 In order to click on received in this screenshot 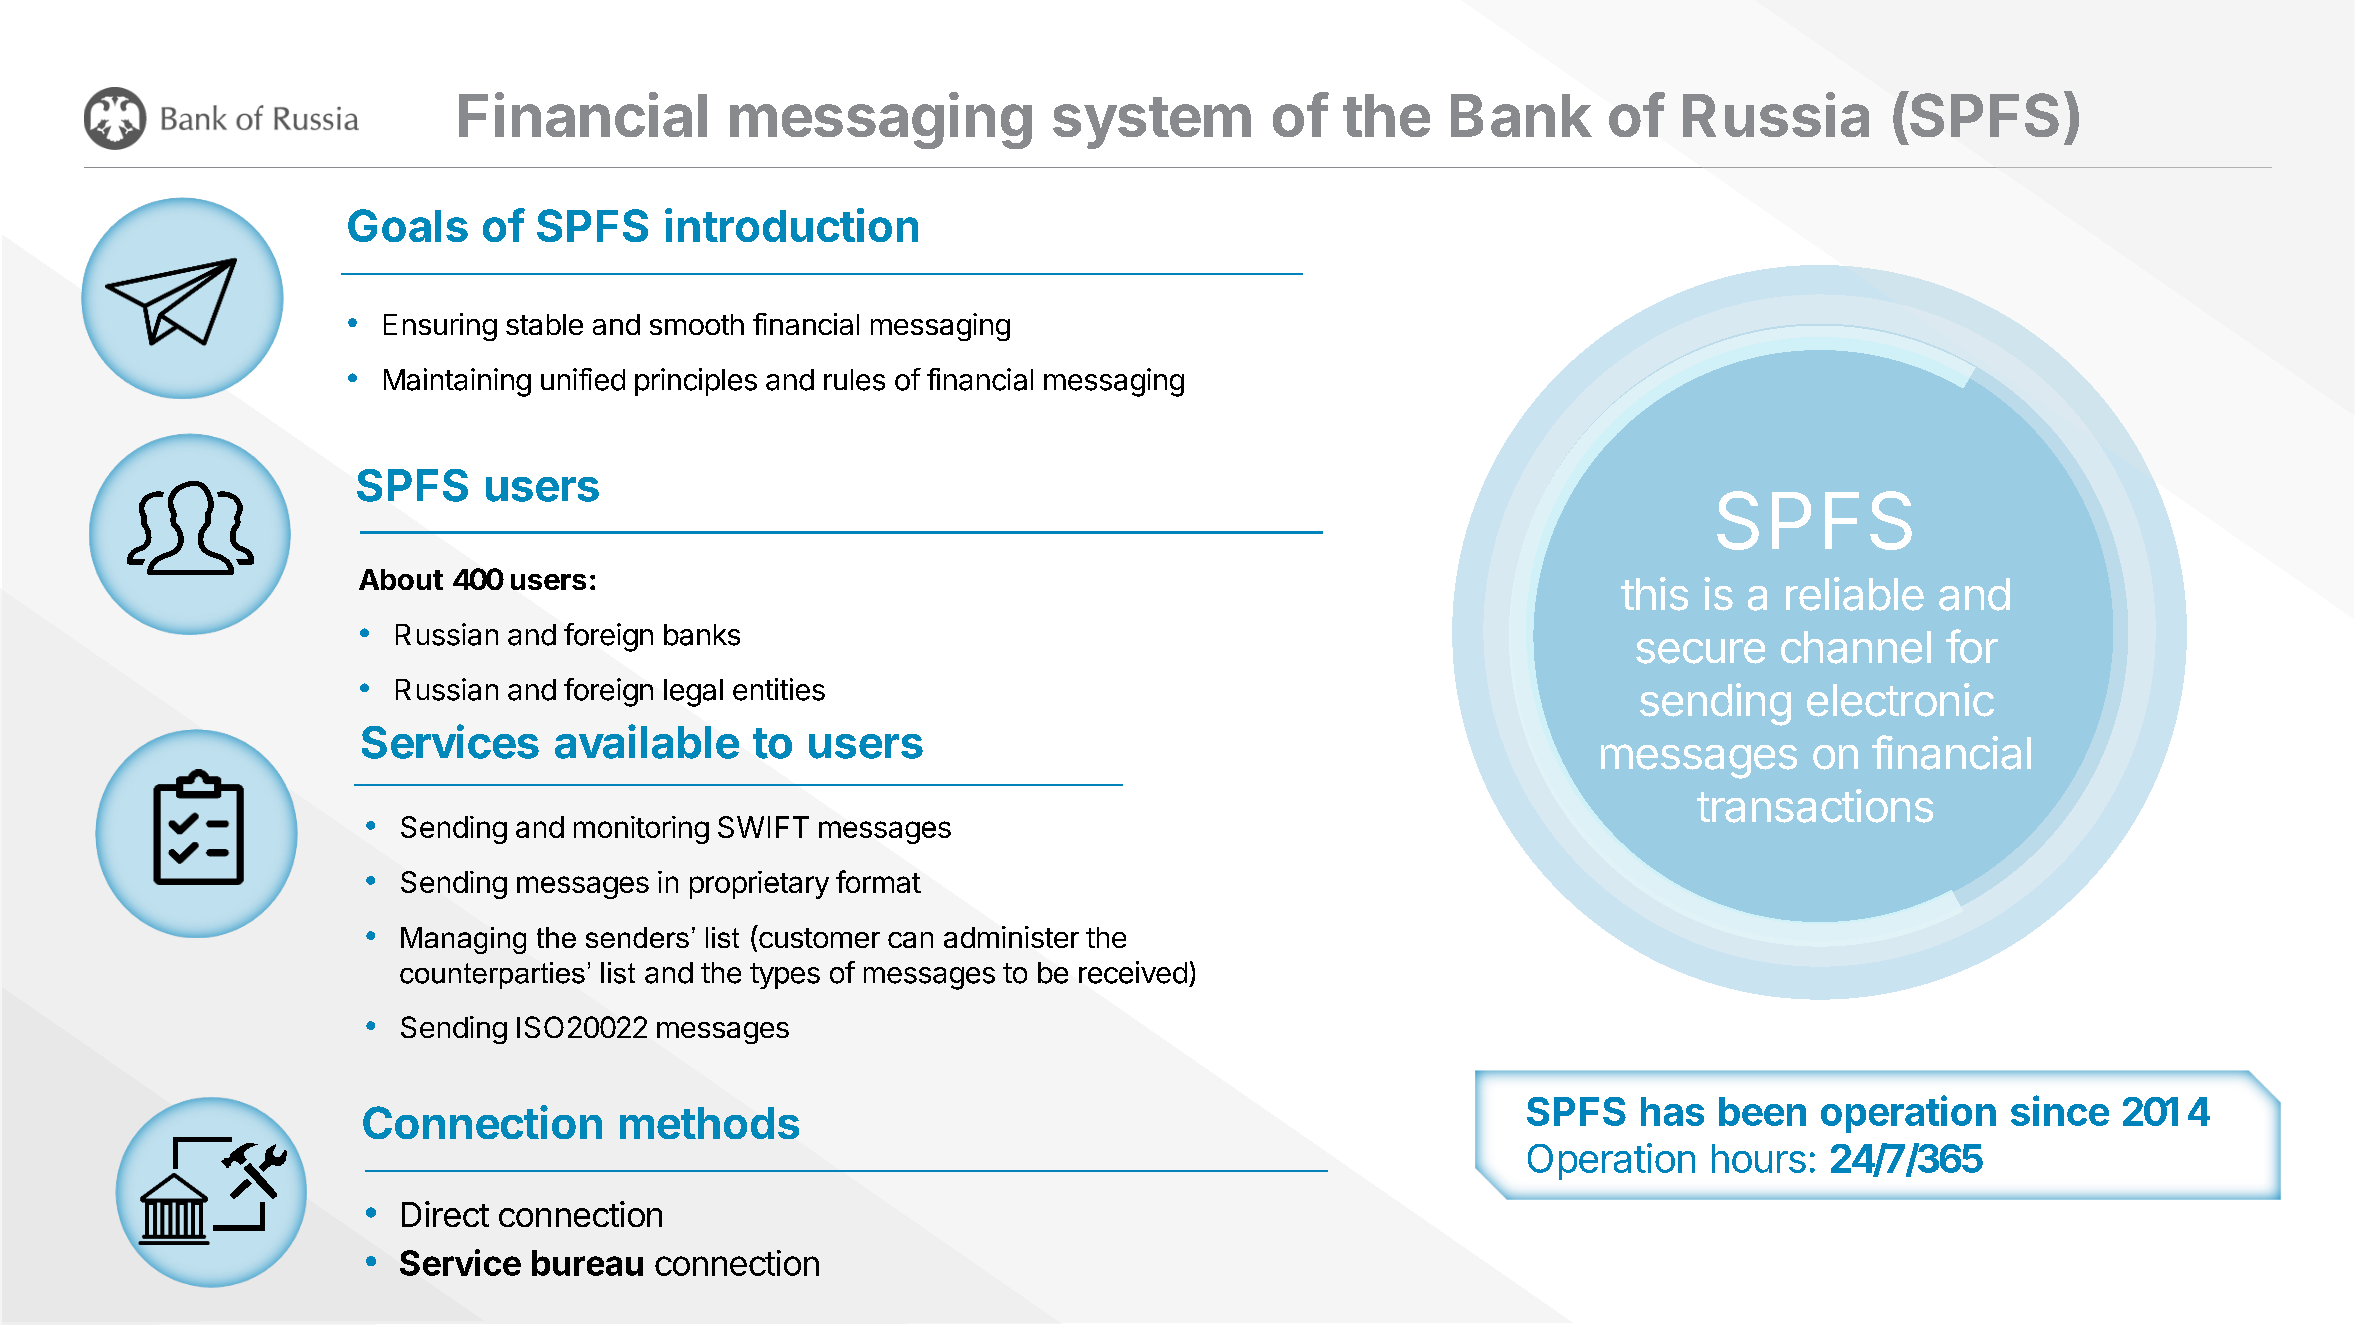, I will do `click(1133, 972)`.
